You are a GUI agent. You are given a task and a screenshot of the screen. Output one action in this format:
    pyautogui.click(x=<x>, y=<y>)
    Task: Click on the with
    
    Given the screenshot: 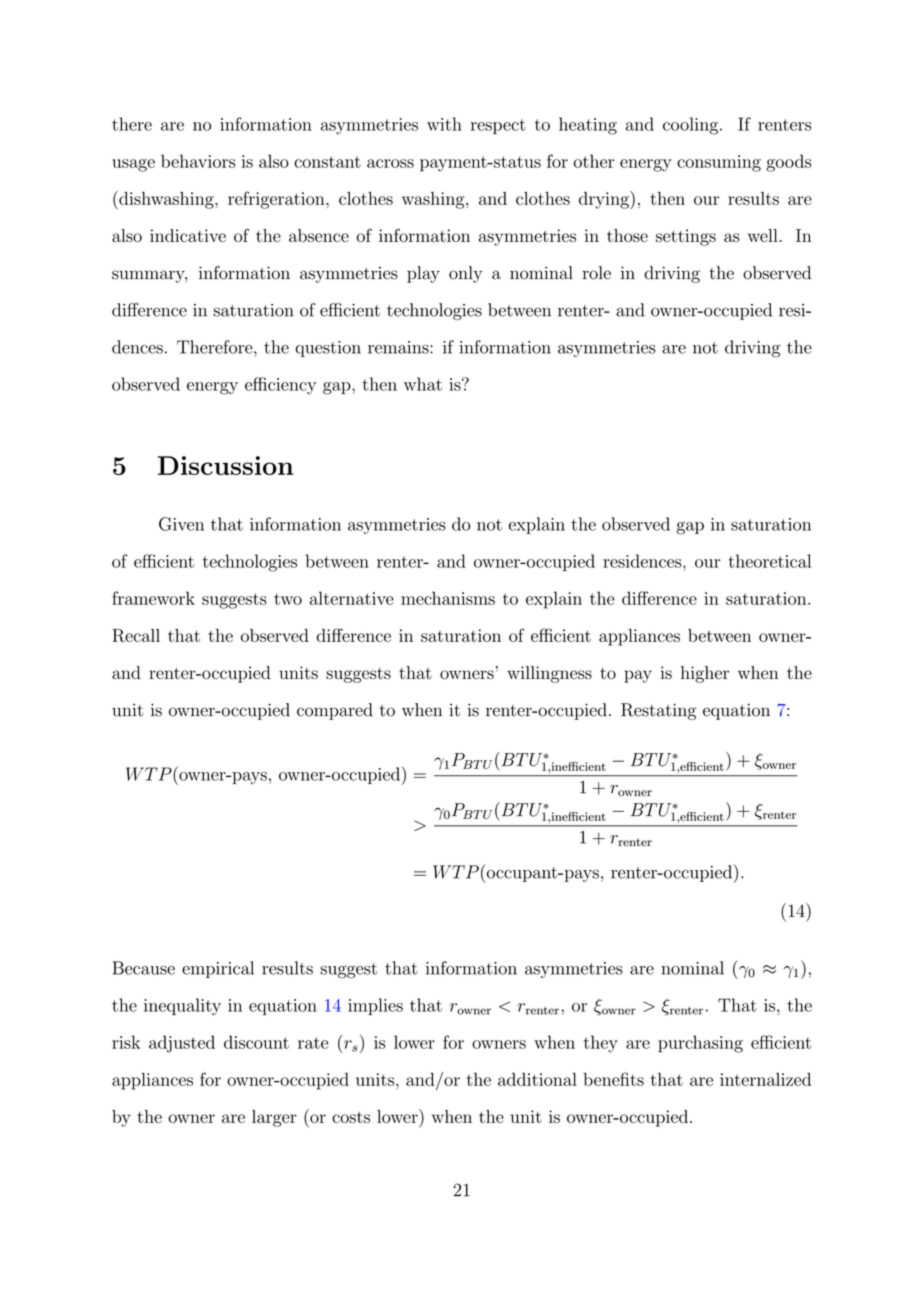 What is the action you would take?
    pyautogui.click(x=444, y=124)
